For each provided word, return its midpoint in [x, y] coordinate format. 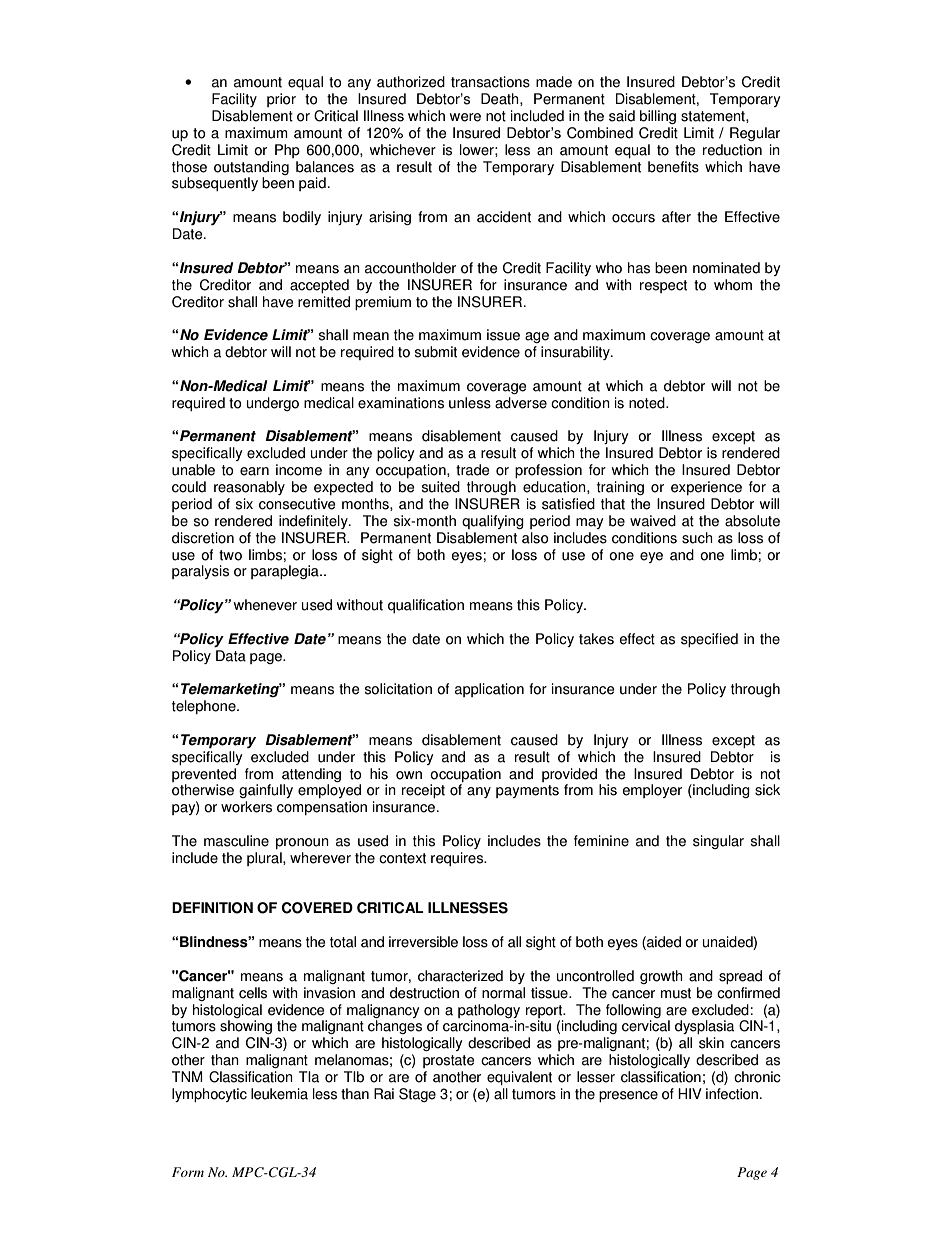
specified [709, 640]
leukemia [279, 1094]
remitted [324, 302]
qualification [426, 606]
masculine [236, 841]
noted [648, 403]
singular [718, 842]
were [465, 117]
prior [281, 100]
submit [436, 352]
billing [658, 117]
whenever [265, 605]
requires [458, 859]
